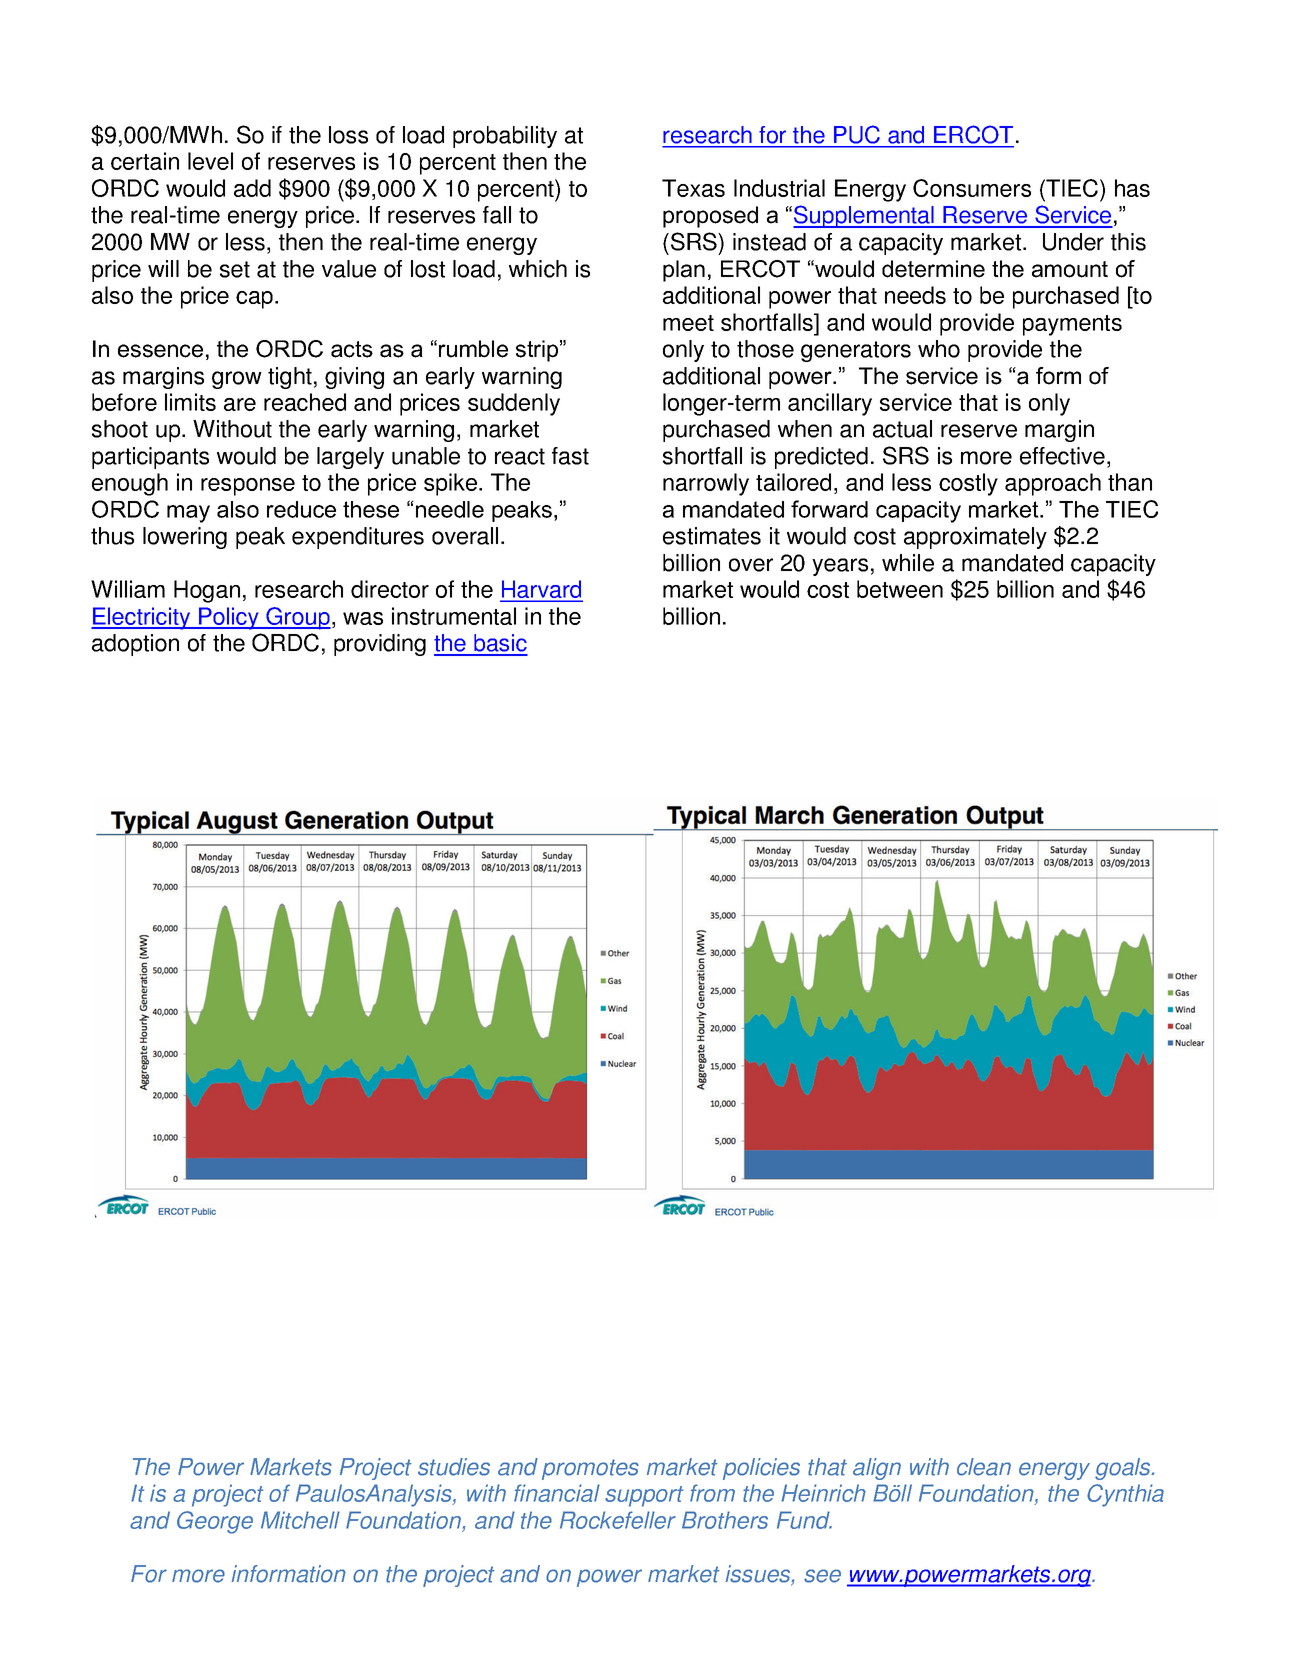 Image resolution: width=1294 pixels, height=1674 pixels. What do you see at coordinates (908, 563) in the screenshot?
I see `while` at bounding box center [908, 563].
